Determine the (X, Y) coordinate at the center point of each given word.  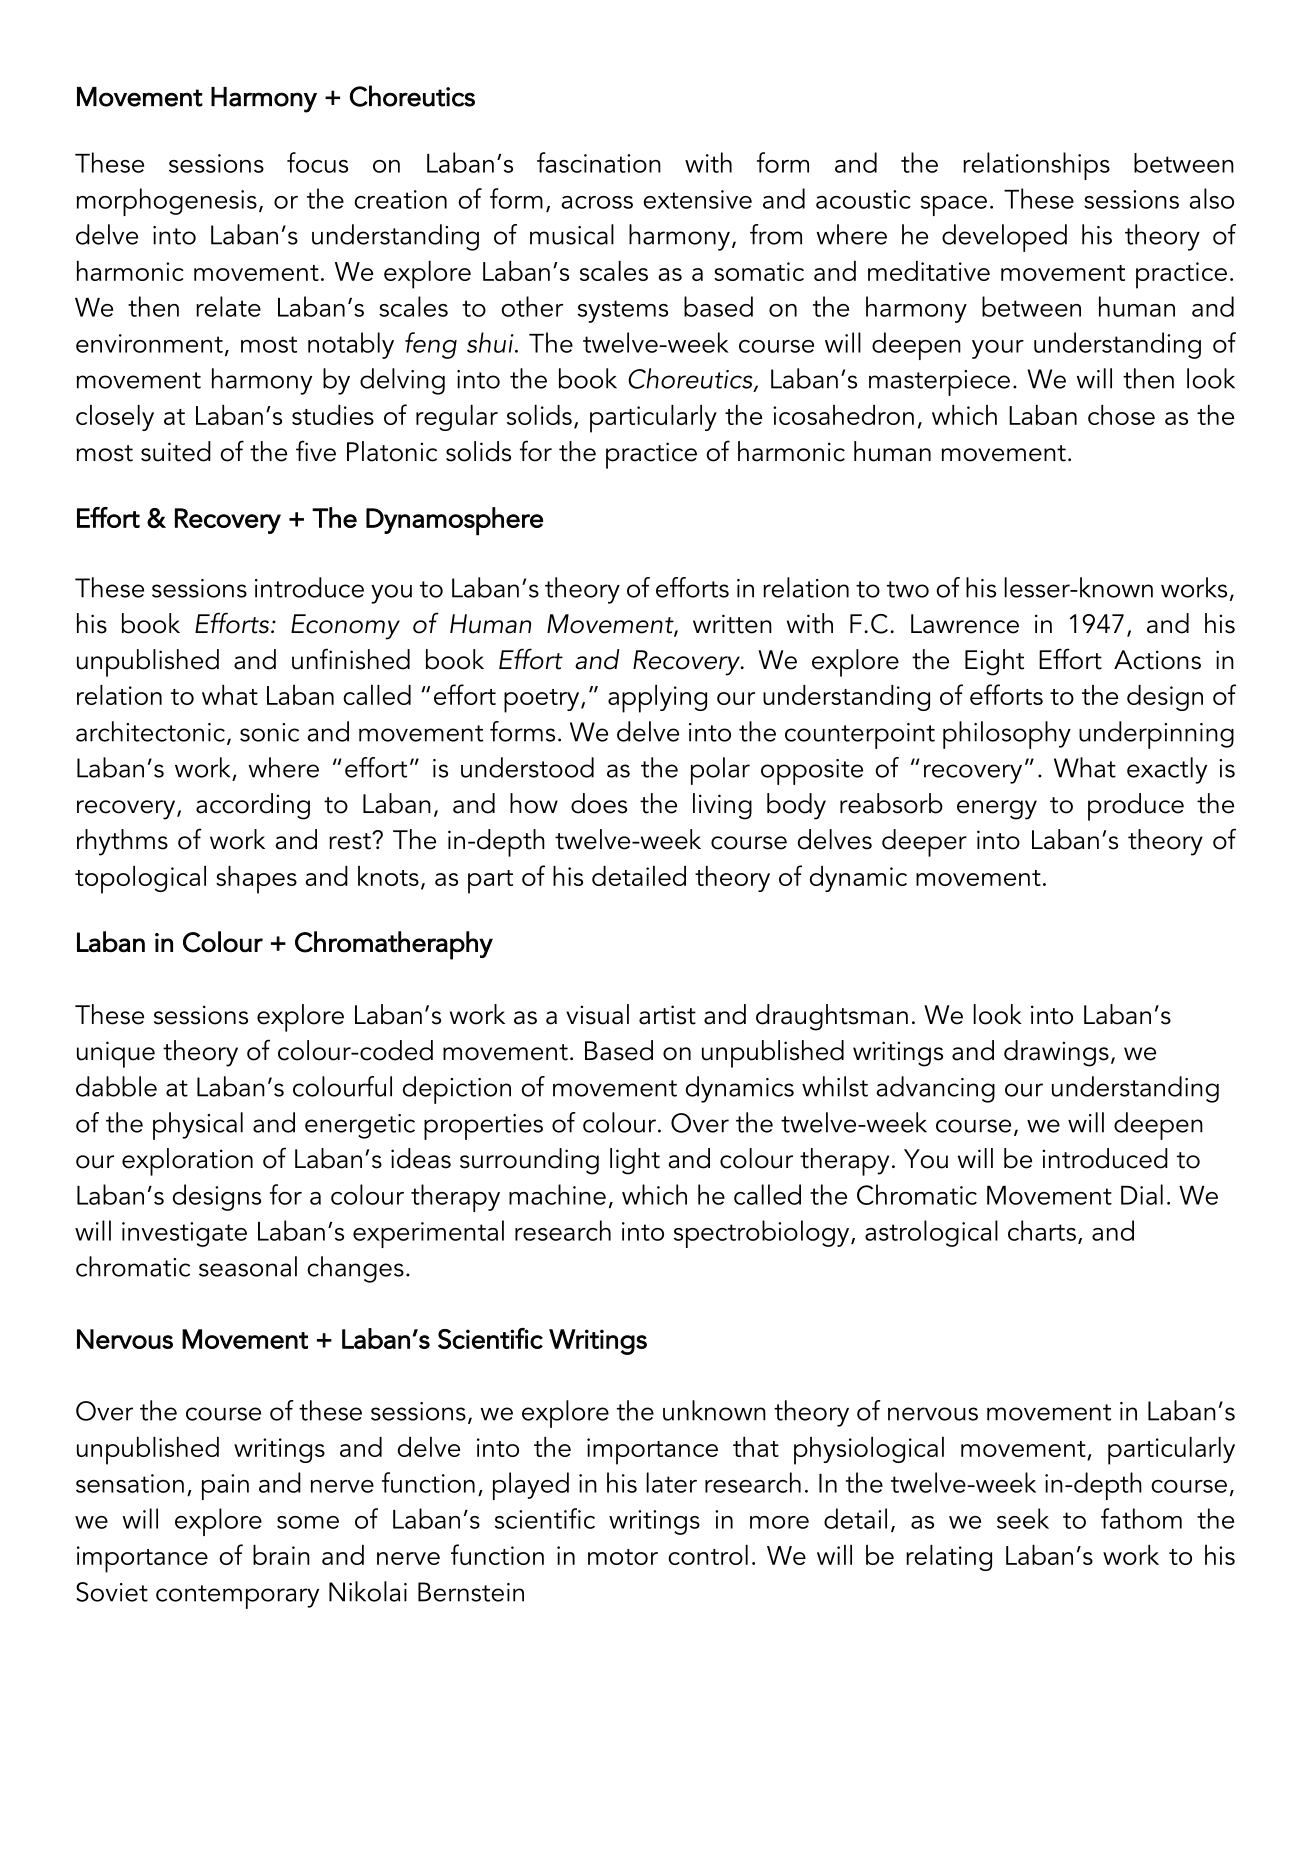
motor (623, 1557)
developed (1004, 238)
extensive (697, 199)
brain (281, 1555)
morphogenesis (167, 202)
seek (1023, 1518)
